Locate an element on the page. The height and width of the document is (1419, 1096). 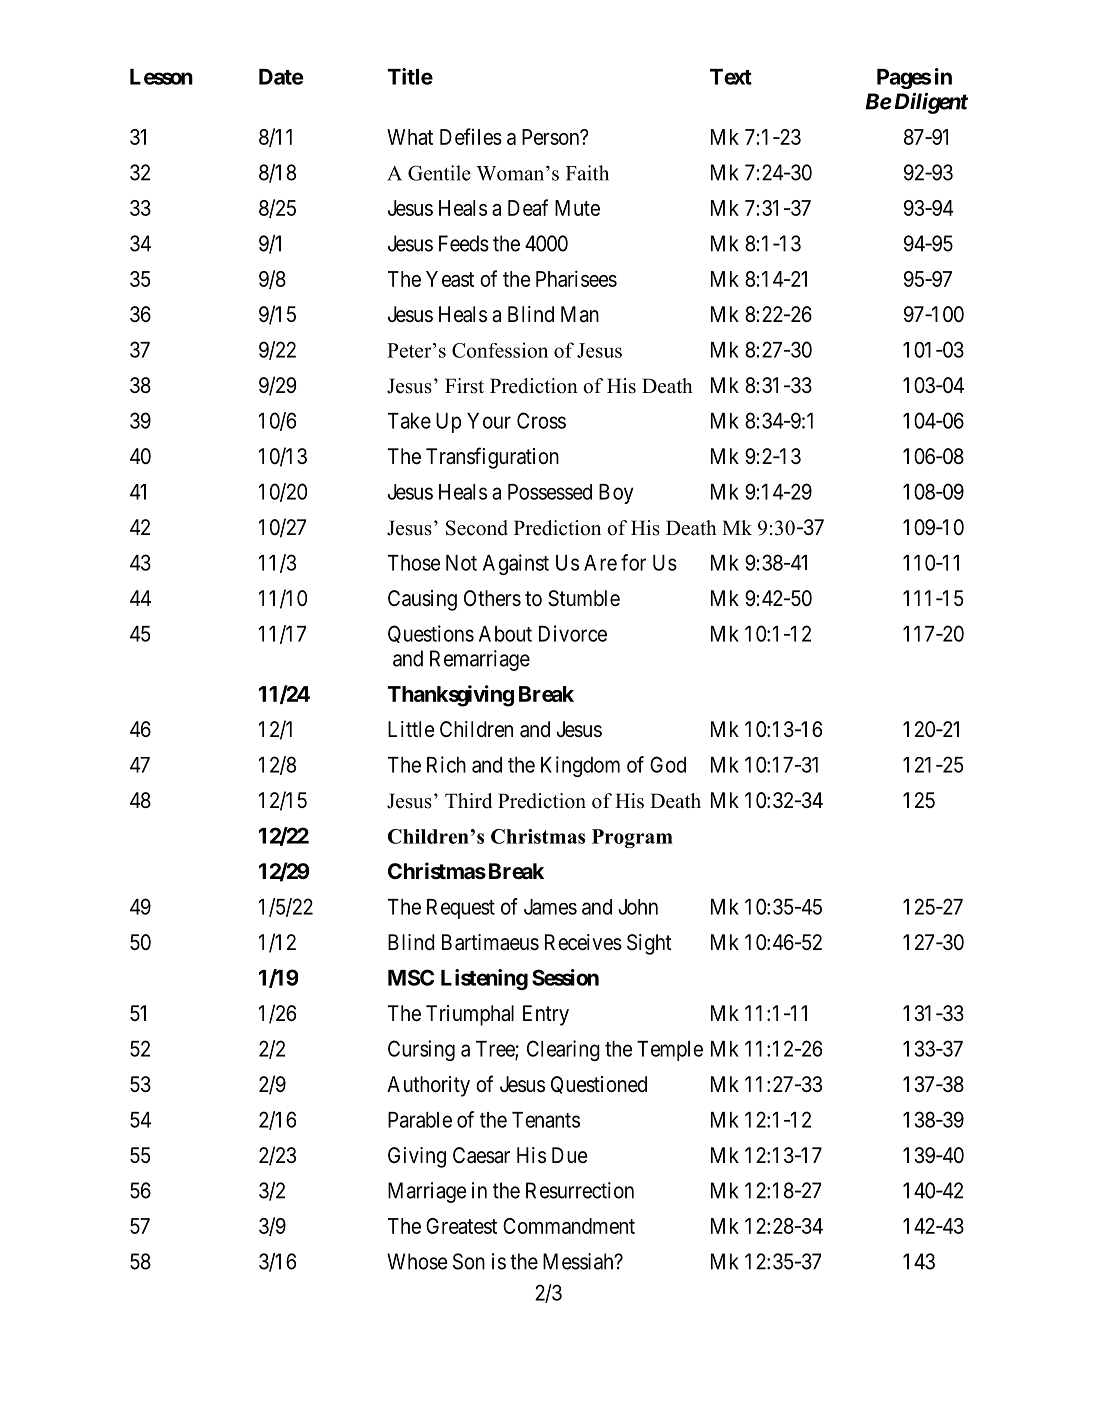
Defiles is located at coordinates (471, 136).
